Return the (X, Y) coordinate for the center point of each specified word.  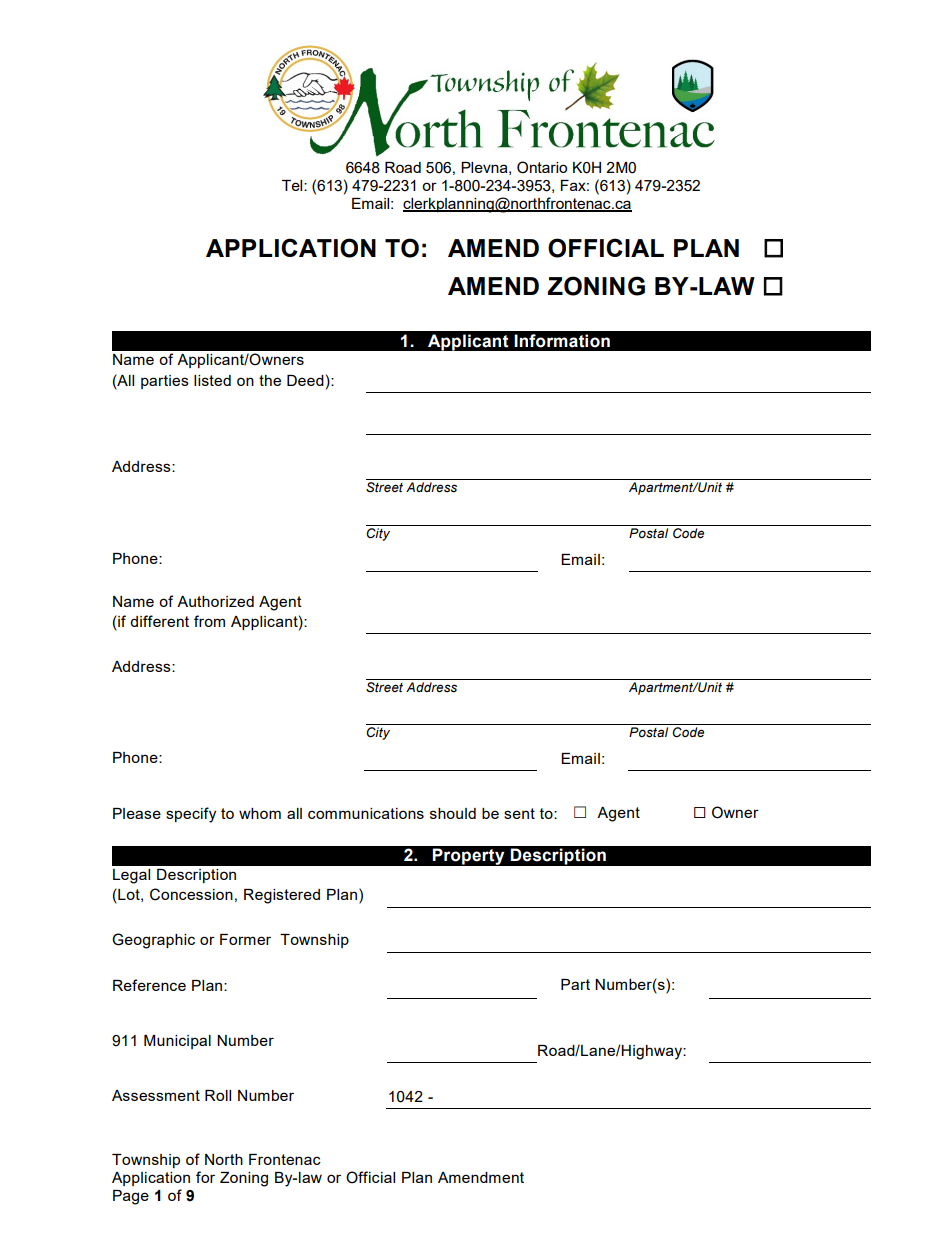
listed (212, 380)
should (453, 813)
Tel (293, 185)
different (159, 621)
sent (519, 813)
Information (562, 341)
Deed (305, 380)
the (270, 380)
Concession (191, 894)
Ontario (542, 167)
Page (131, 1197)
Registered (282, 896)
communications (366, 813)
